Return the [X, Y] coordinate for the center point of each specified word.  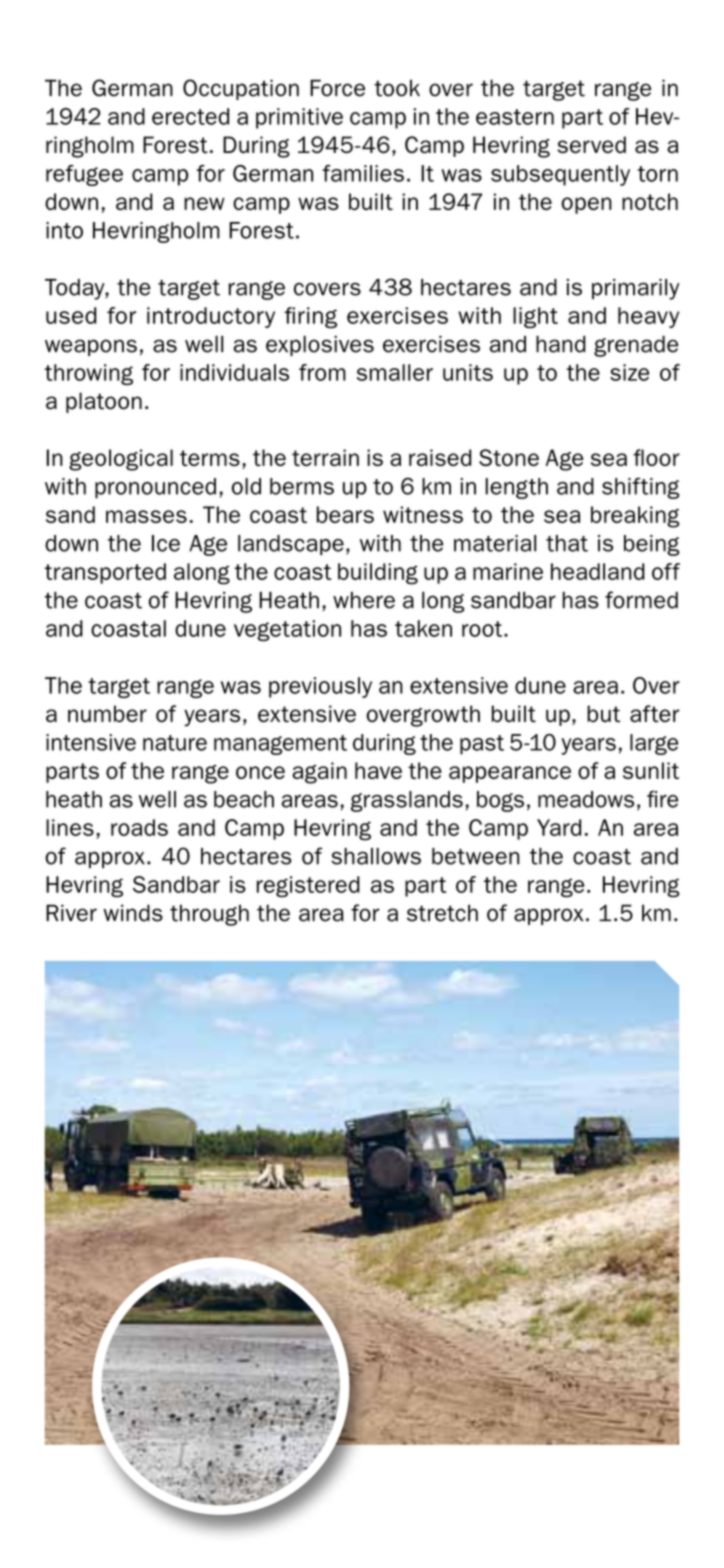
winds [133, 913]
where [364, 600]
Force [337, 88]
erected [190, 116]
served [591, 144]
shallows [376, 856]
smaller [395, 372]
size [629, 372]
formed [641, 600]
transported [105, 573]
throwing [89, 374]
